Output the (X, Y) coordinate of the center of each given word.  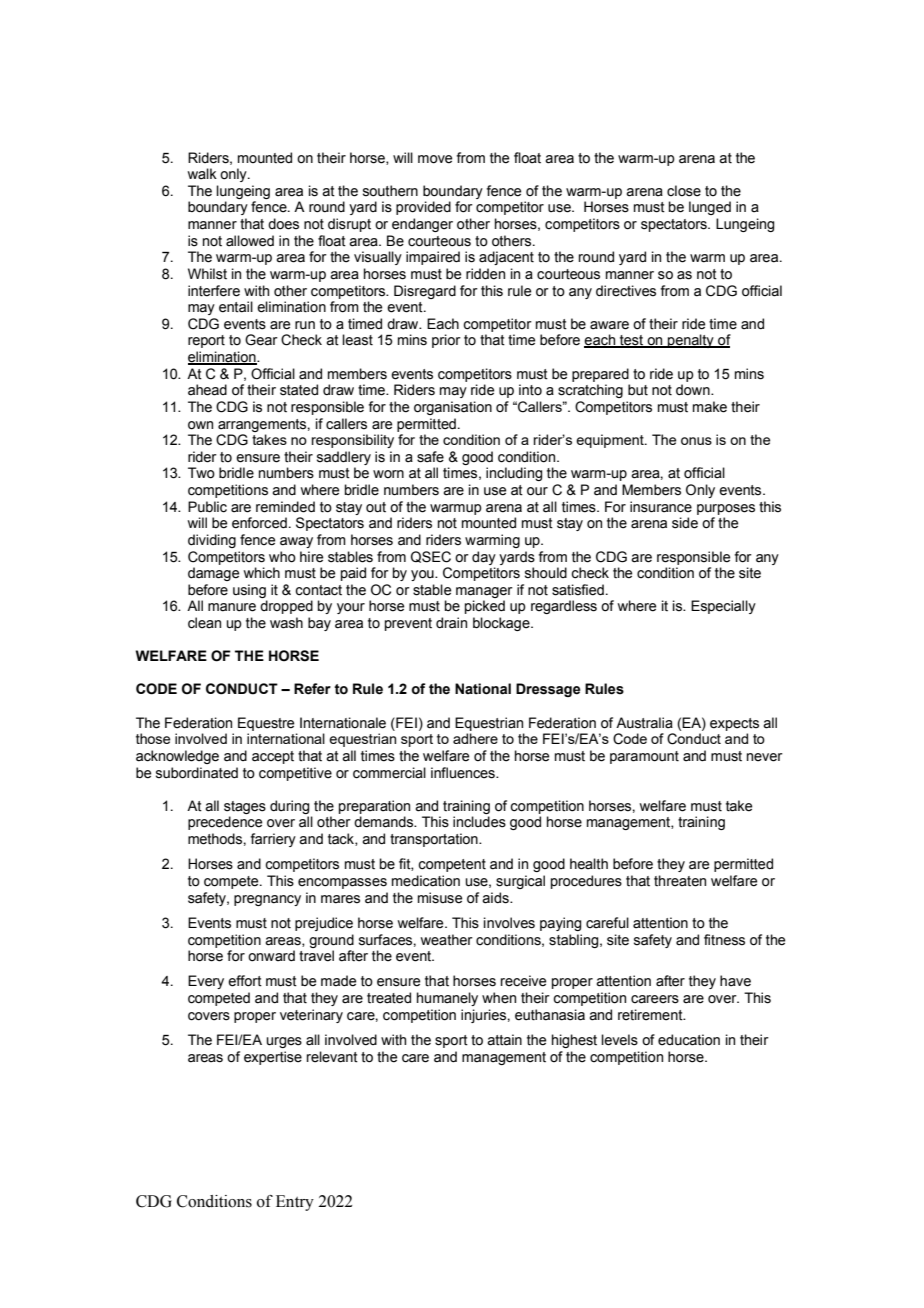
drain (451, 623)
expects (734, 724)
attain (504, 1040)
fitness (724, 940)
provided (423, 208)
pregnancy (267, 900)
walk (202, 174)
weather (446, 940)
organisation (453, 408)
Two (201, 473)
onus (696, 441)
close (684, 191)
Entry (295, 1203)
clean (204, 623)
